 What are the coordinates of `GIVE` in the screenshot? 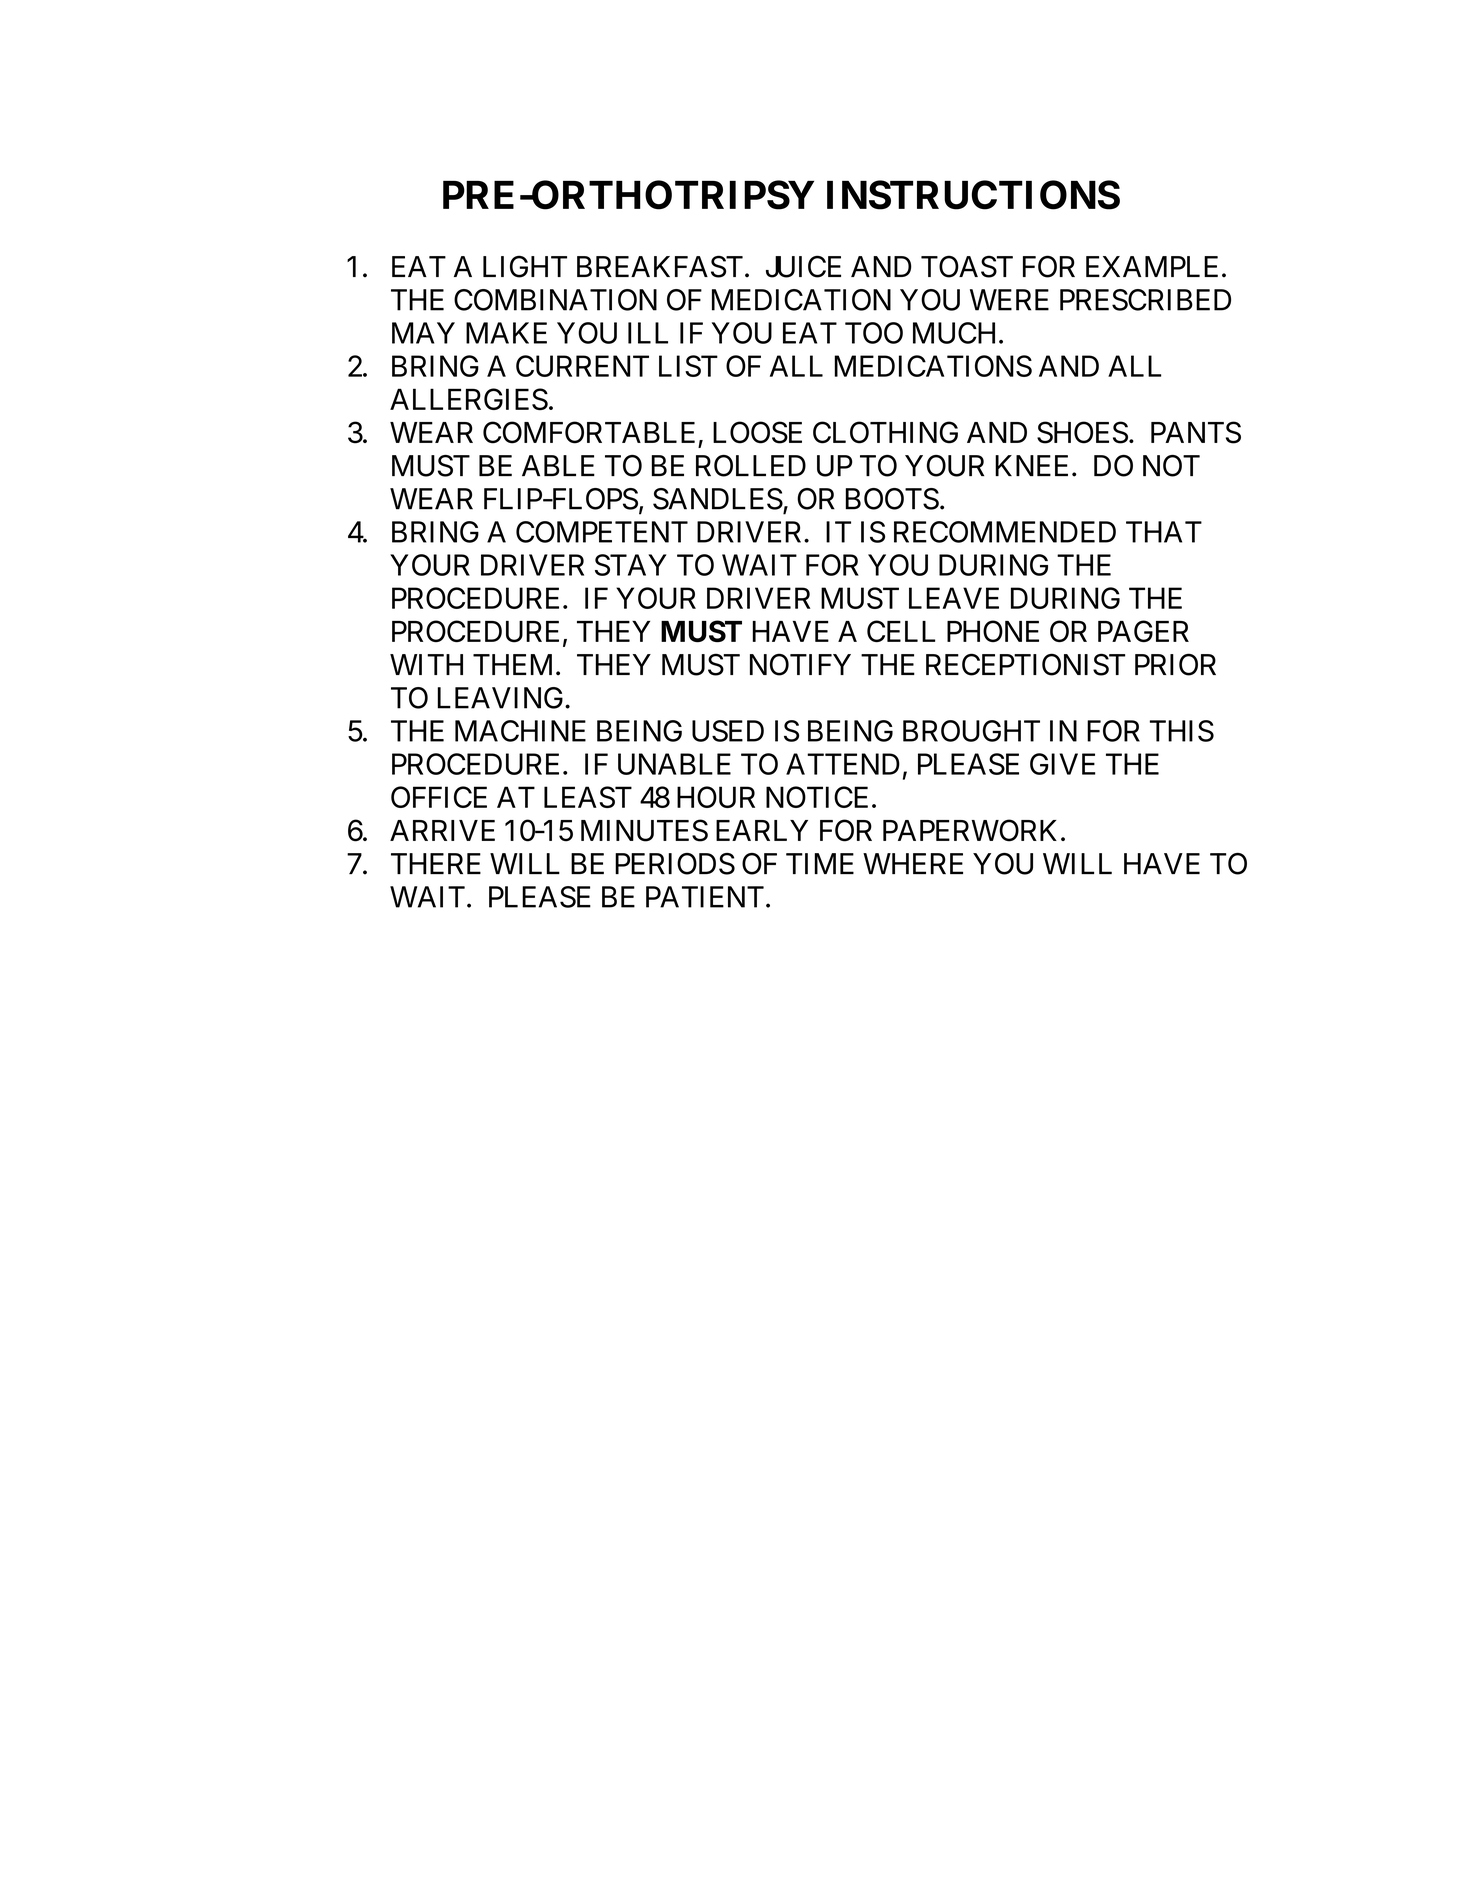 It's located at (1063, 764).
